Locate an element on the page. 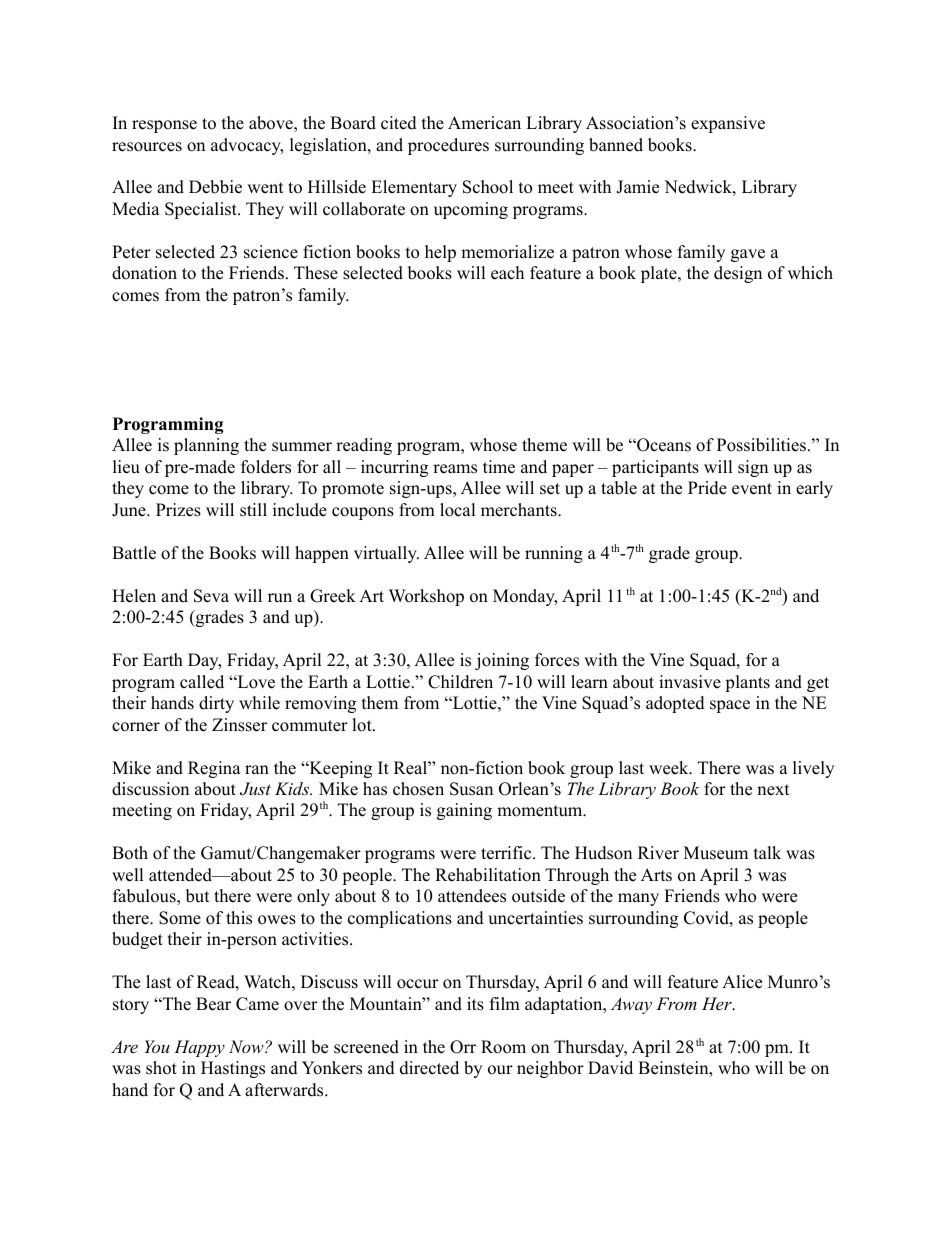 The image size is (952, 1233). Orr is located at coordinates (463, 1047).
